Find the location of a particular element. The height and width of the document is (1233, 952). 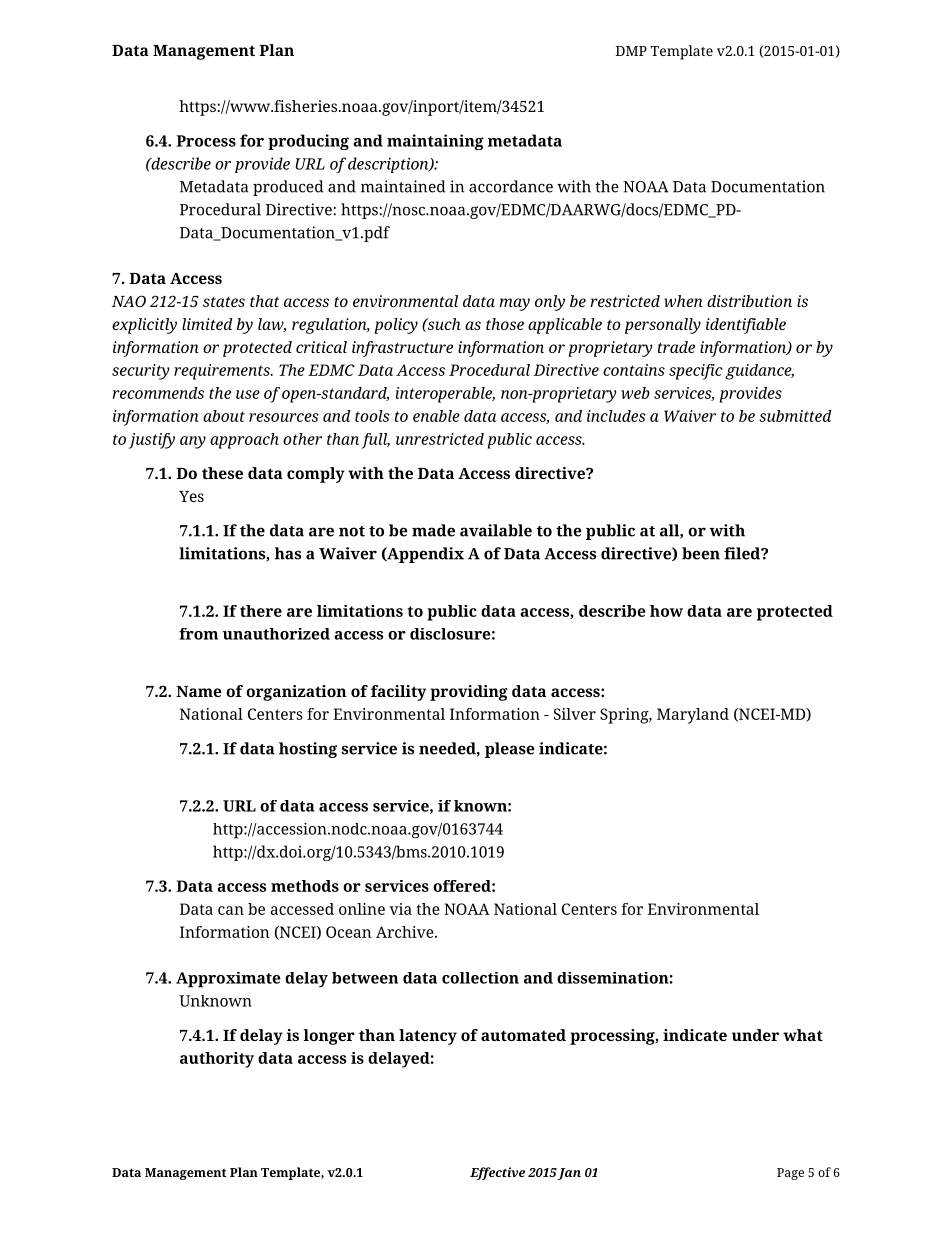

identifiable is located at coordinates (746, 326).
